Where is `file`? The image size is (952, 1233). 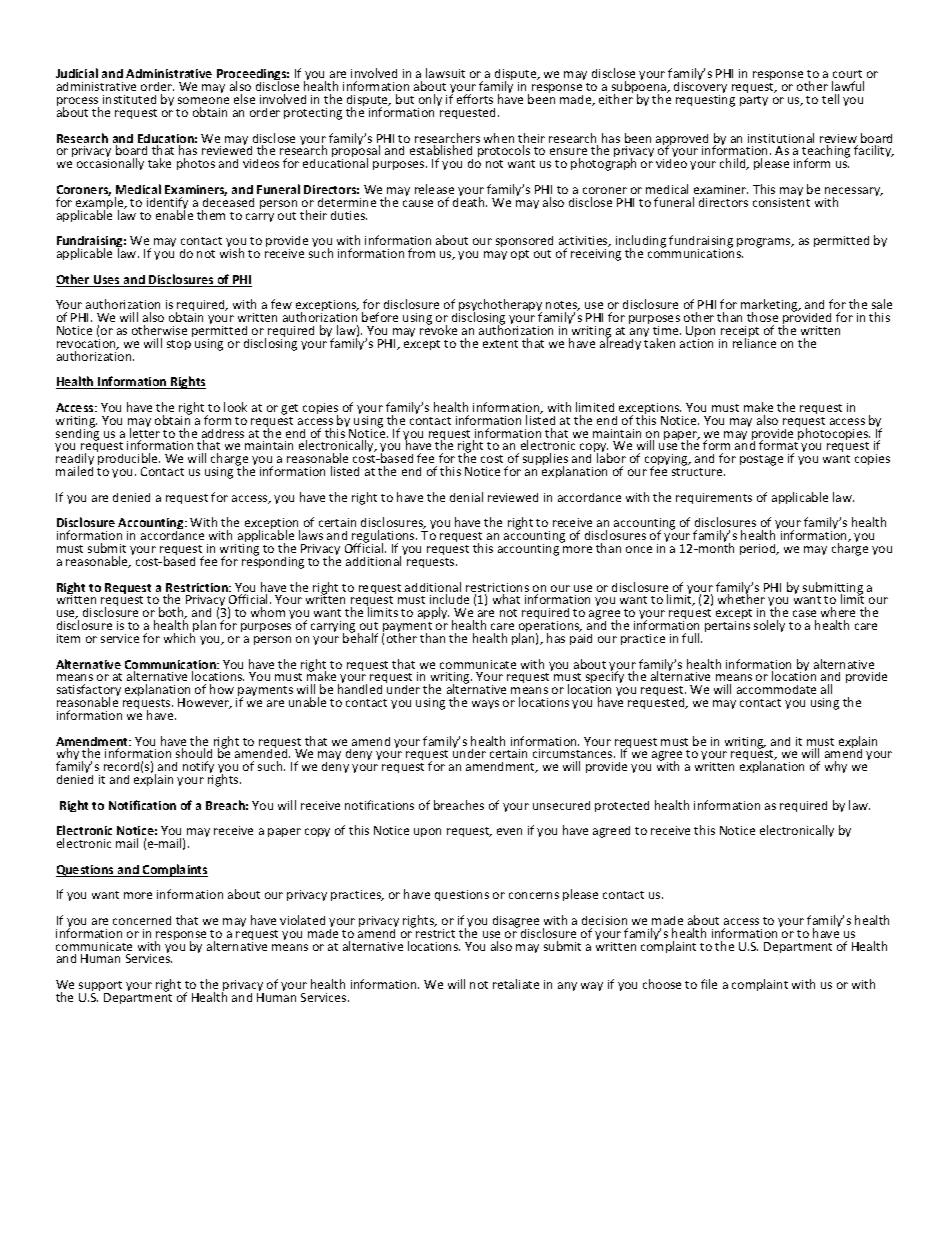 file is located at coordinates (709, 984).
